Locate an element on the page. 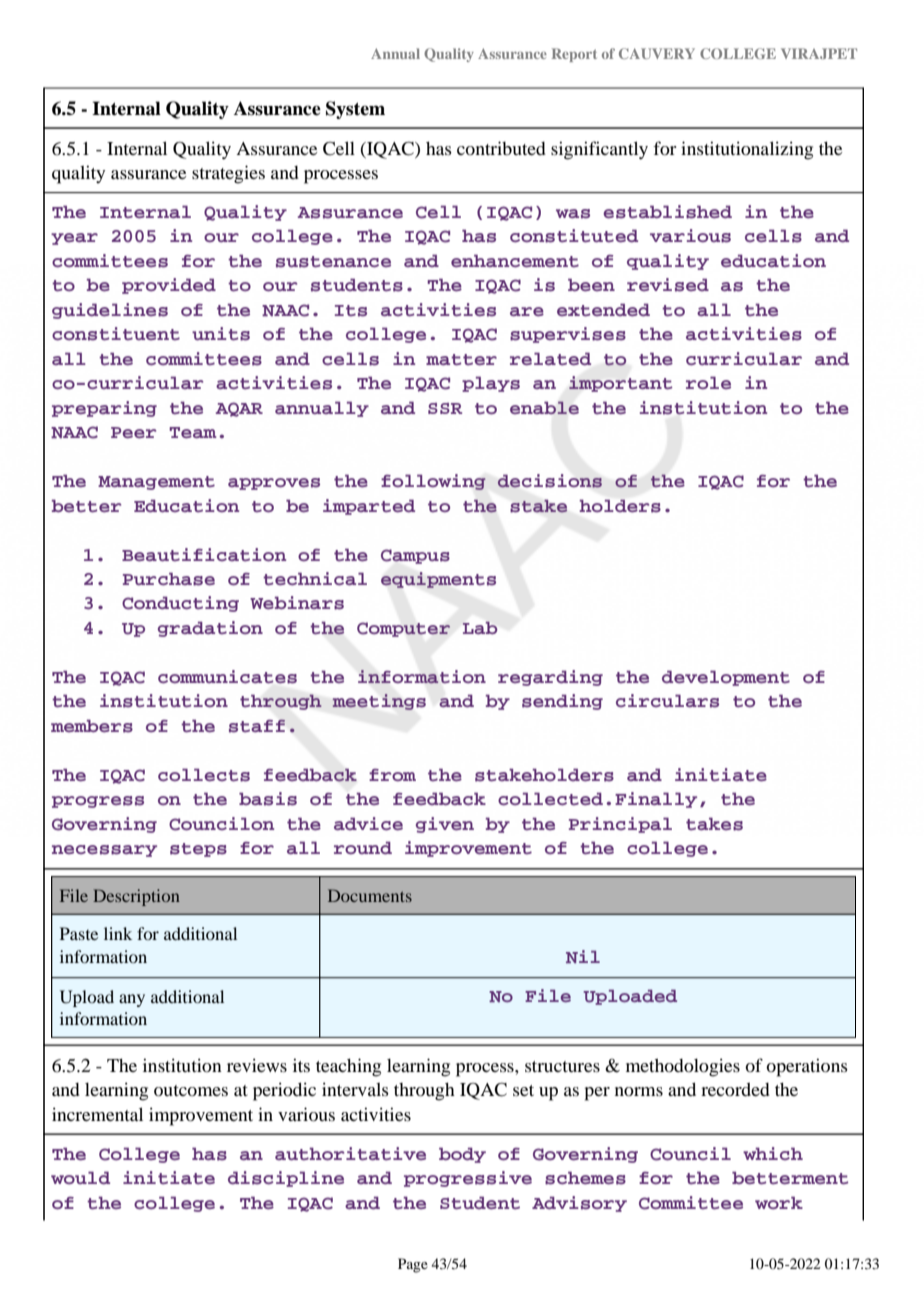  significantly is located at coordinates (599, 150).
